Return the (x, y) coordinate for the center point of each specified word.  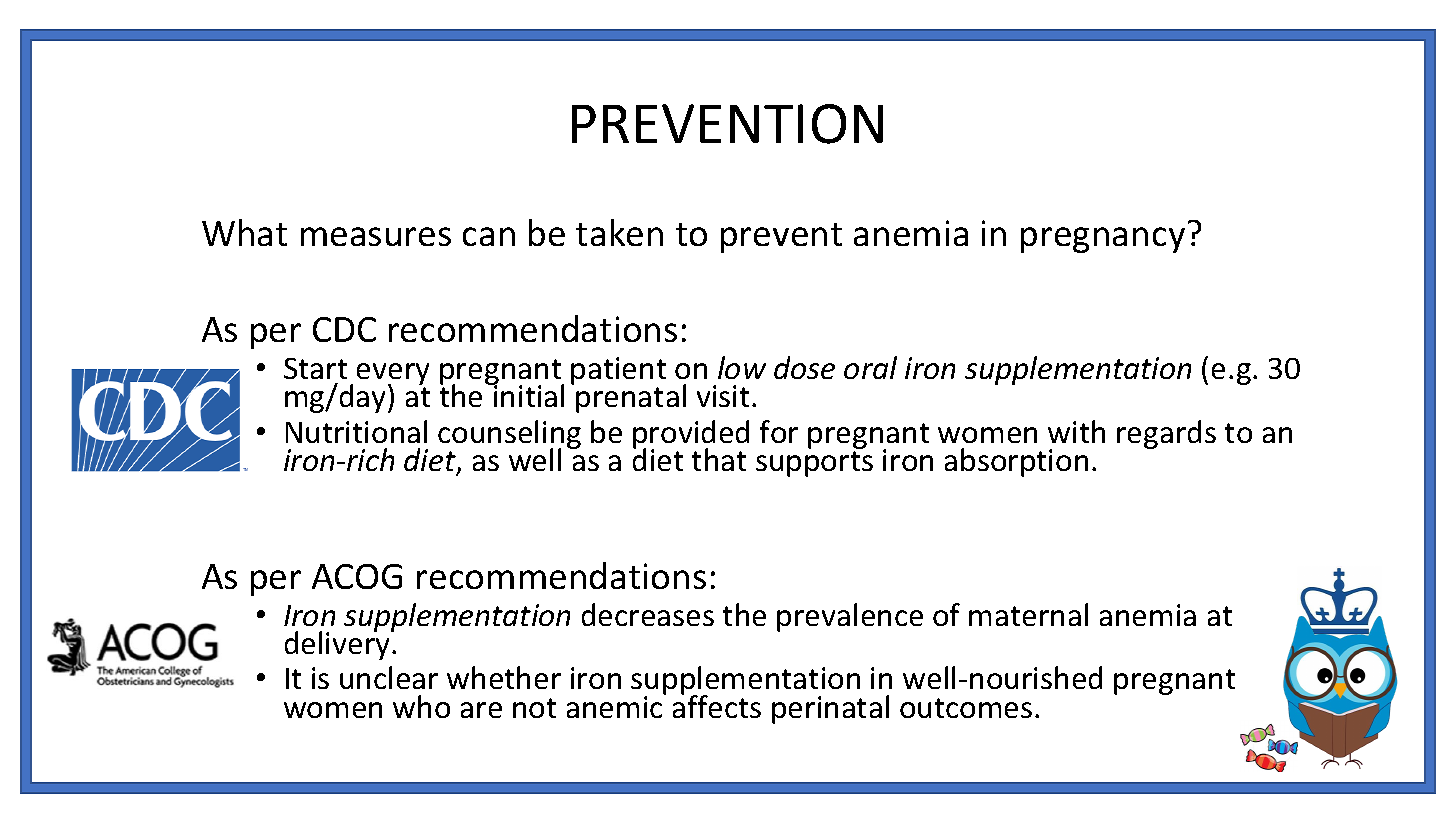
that (719, 459)
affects (717, 705)
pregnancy (1103, 240)
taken (619, 232)
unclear (389, 677)
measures (376, 236)
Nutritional (356, 431)
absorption (1016, 462)
